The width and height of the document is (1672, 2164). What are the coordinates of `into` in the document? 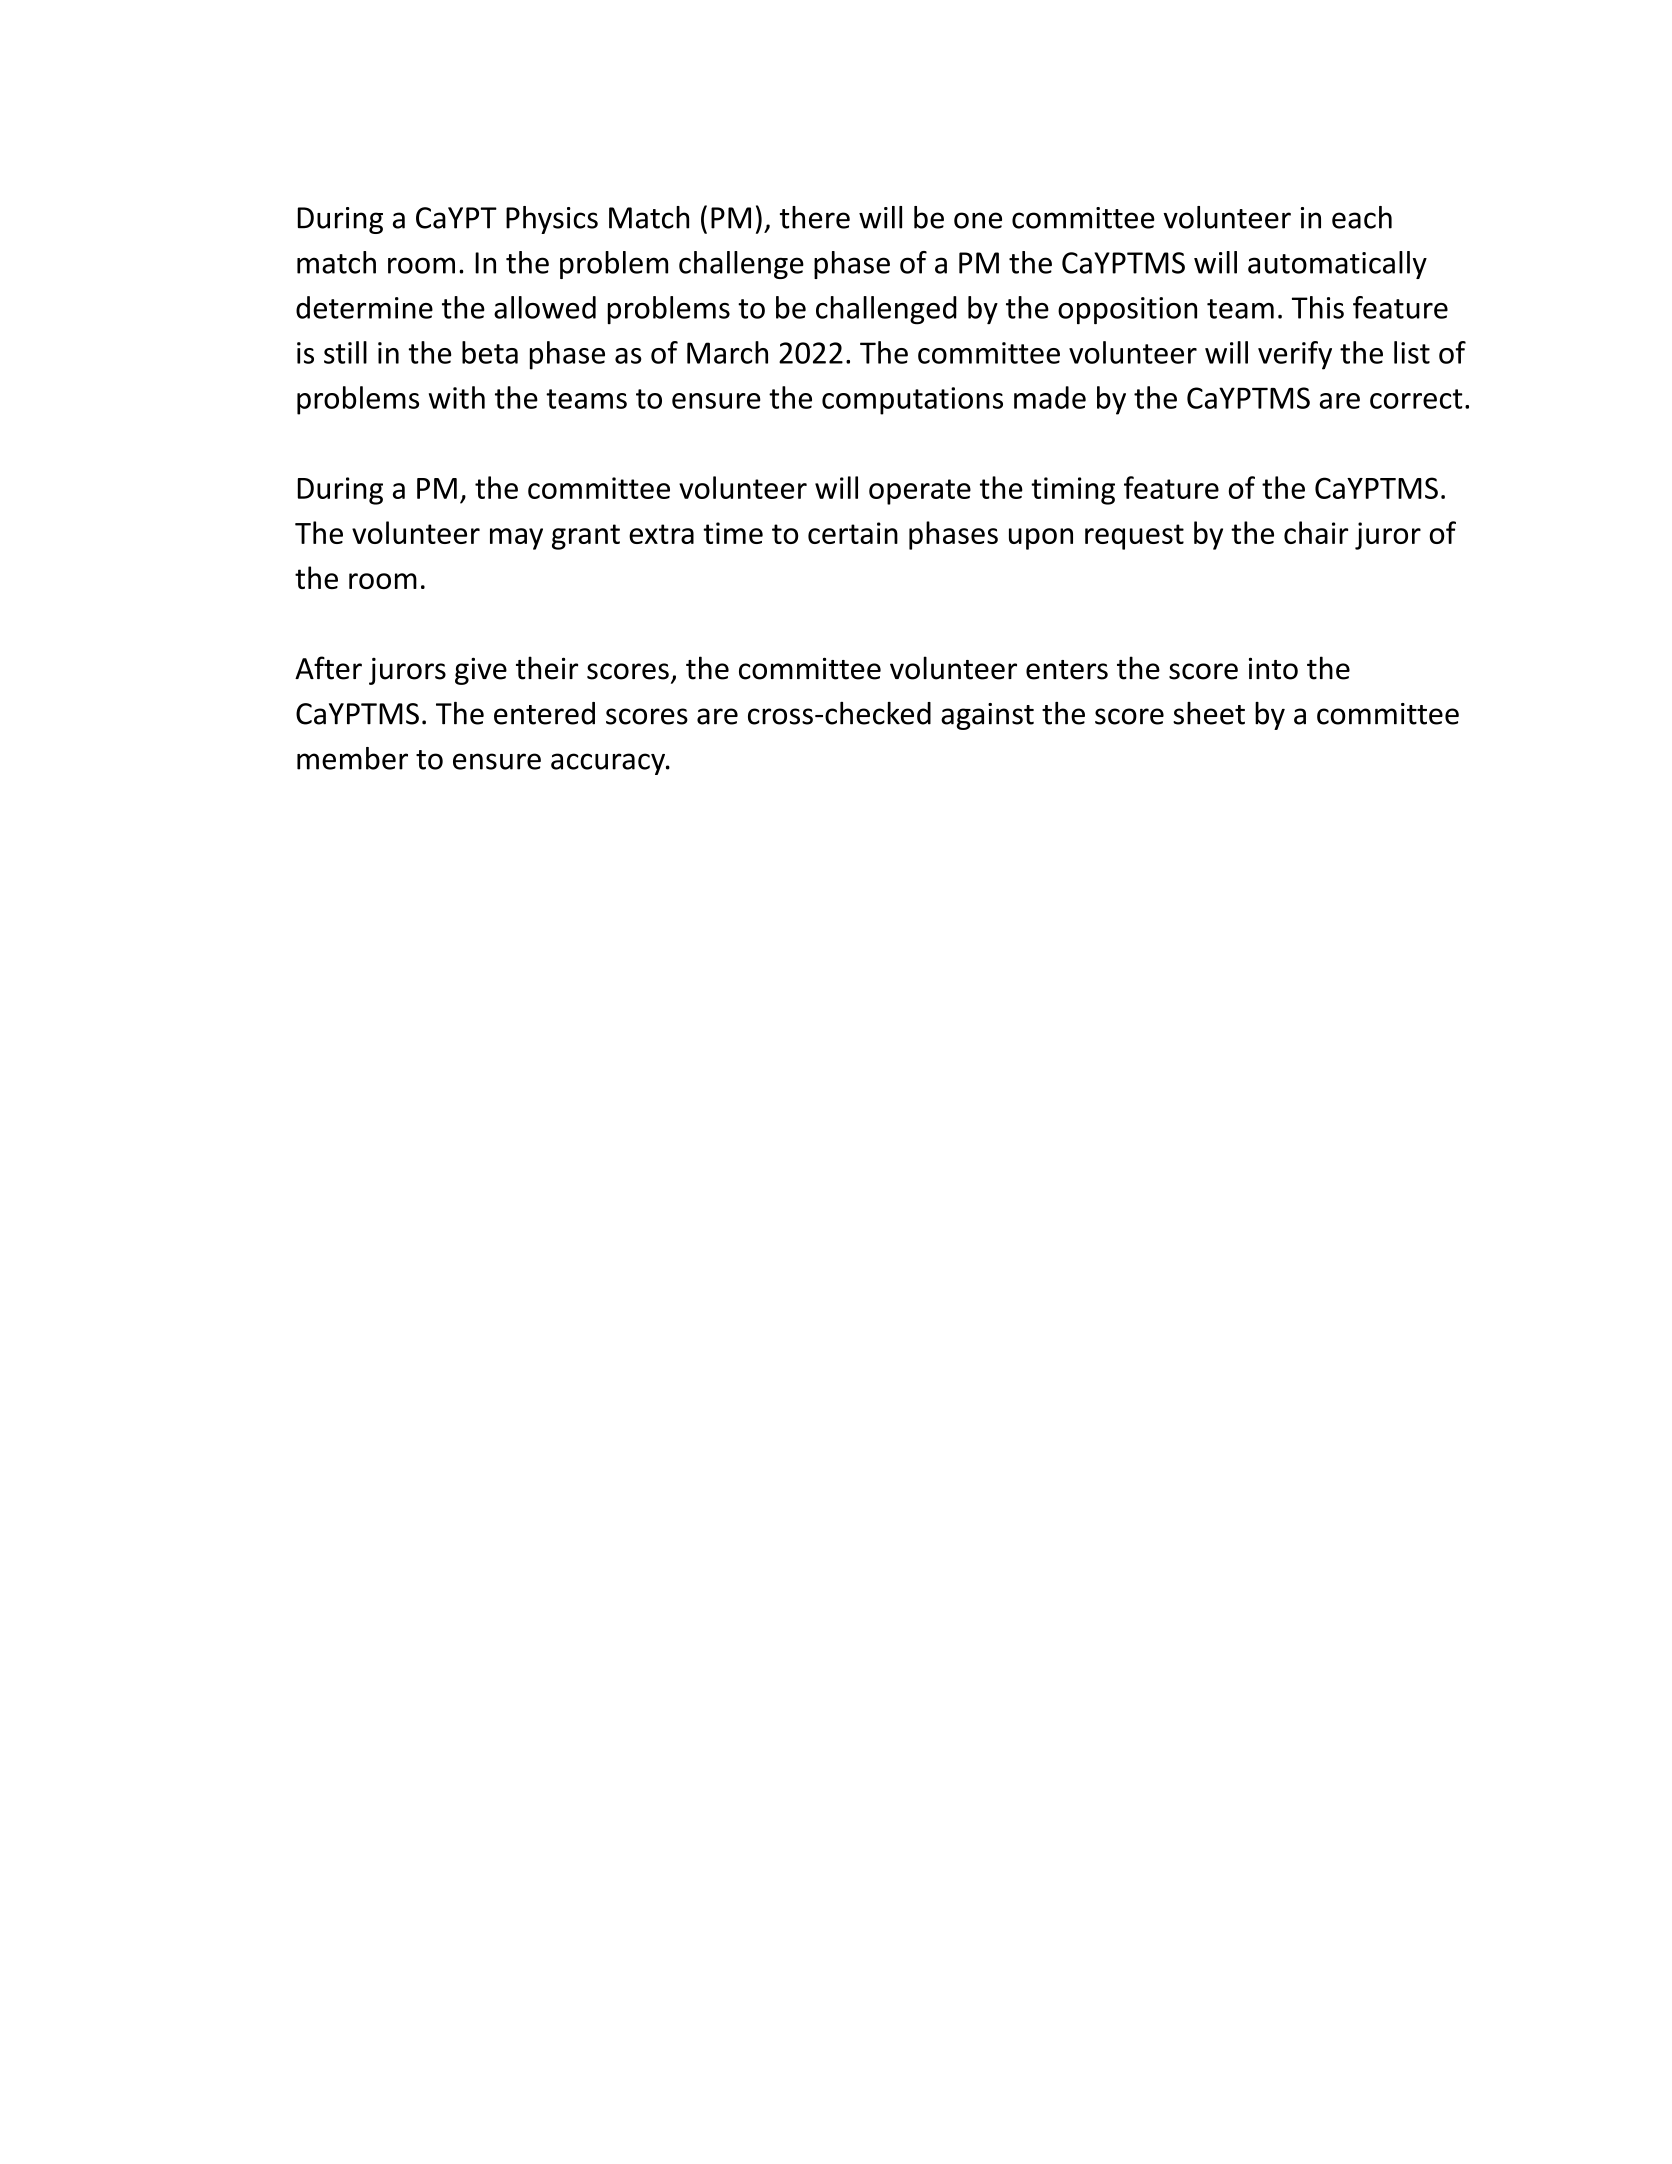 It's located at (1273, 668).
